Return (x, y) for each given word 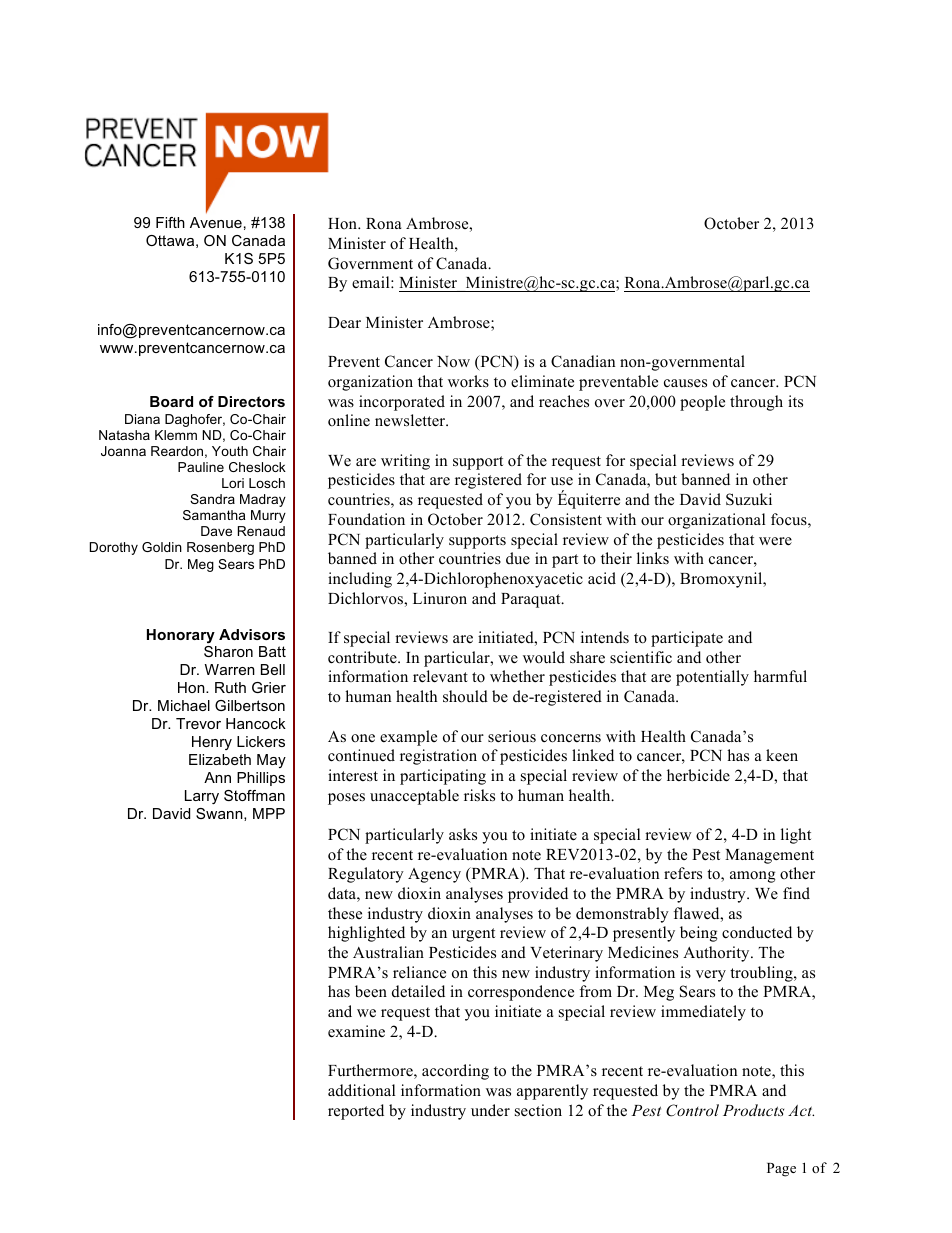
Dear (344, 322)
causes (685, 383)
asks (463, 834)
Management (769, 856)
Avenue (216, 222)
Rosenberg (220, 548)
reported (356, 1112)
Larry (202, 797)
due (518, 558)
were (775, 541)
